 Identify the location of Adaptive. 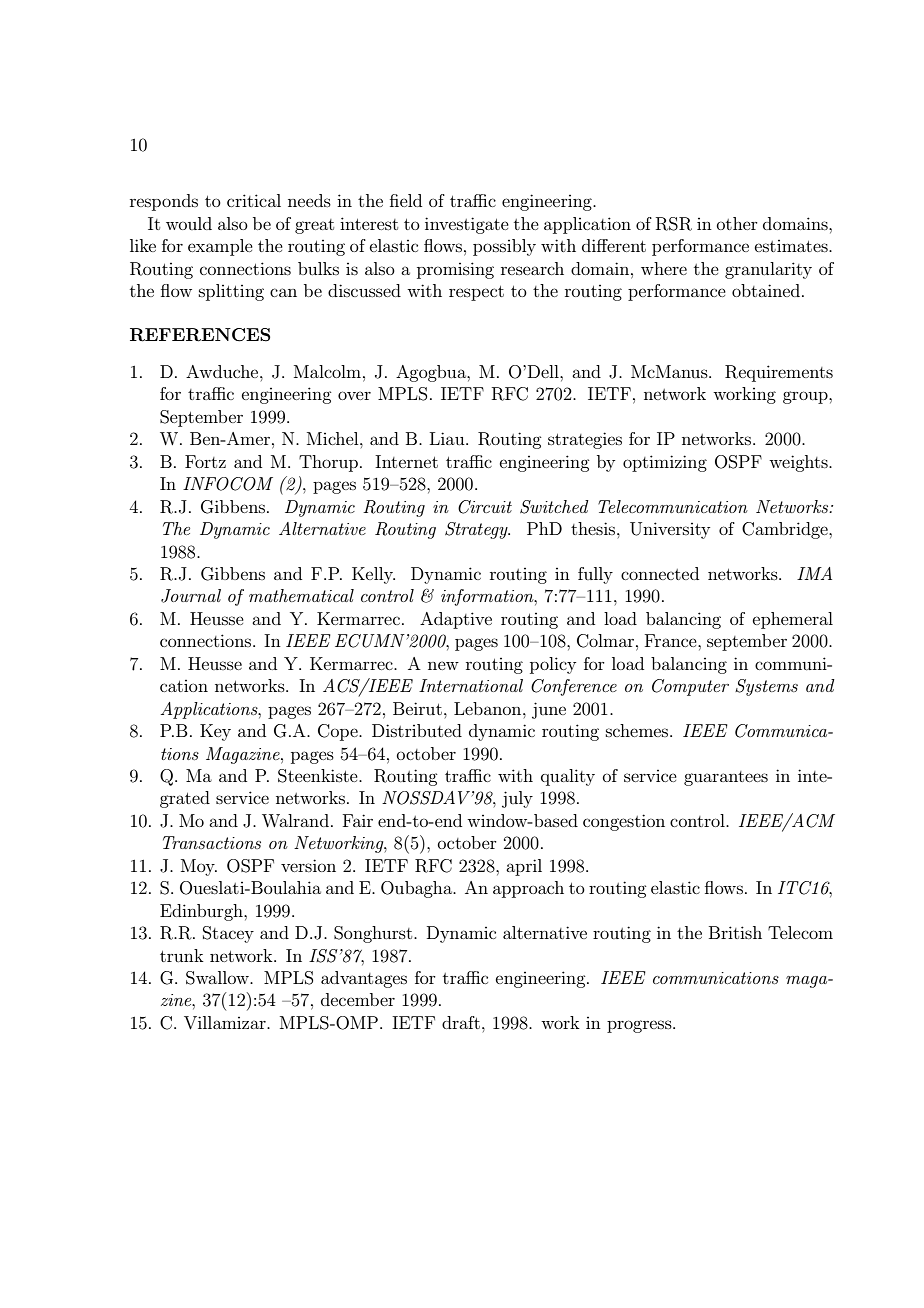
(456, 620).
